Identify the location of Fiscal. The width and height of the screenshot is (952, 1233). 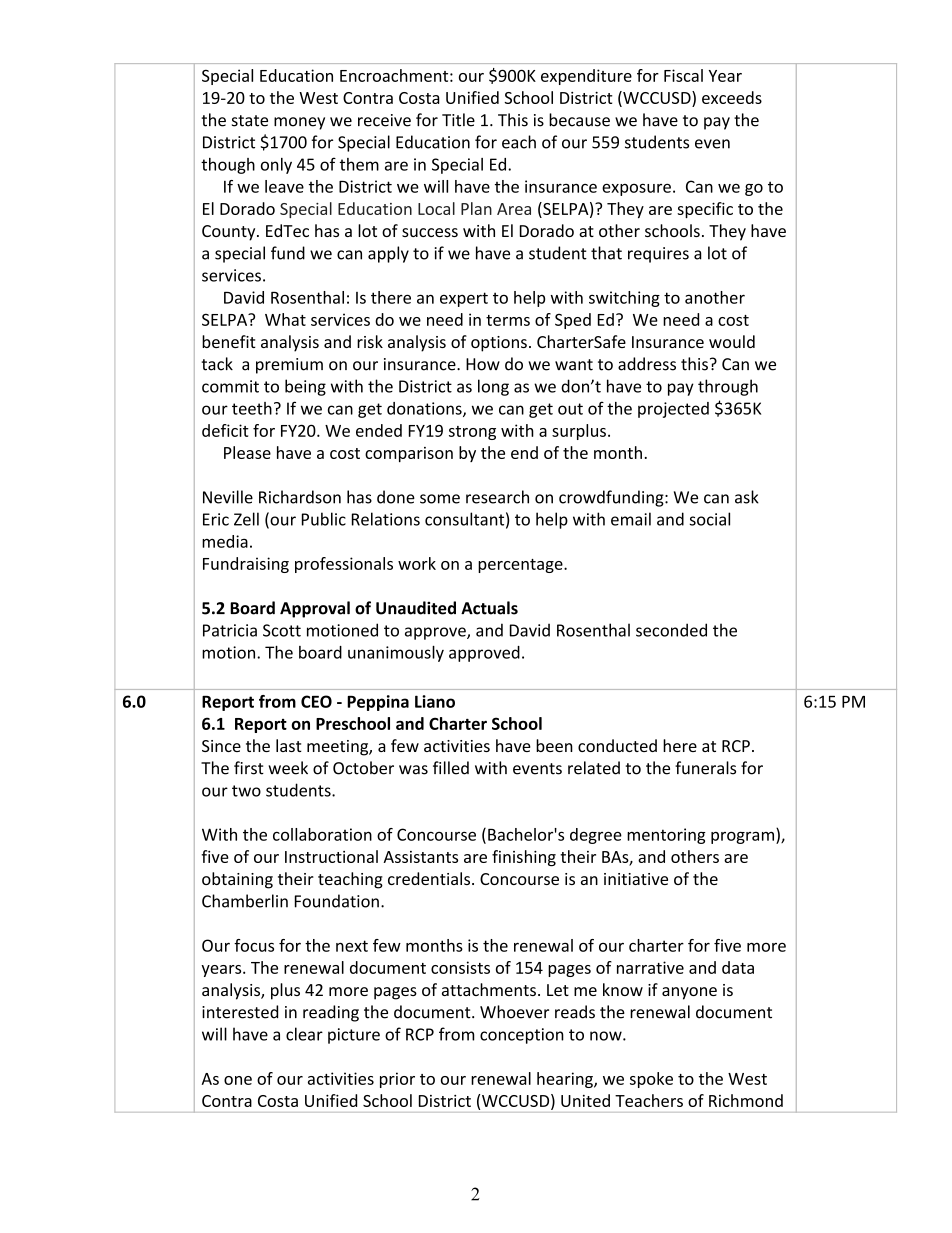
(683, 75).
